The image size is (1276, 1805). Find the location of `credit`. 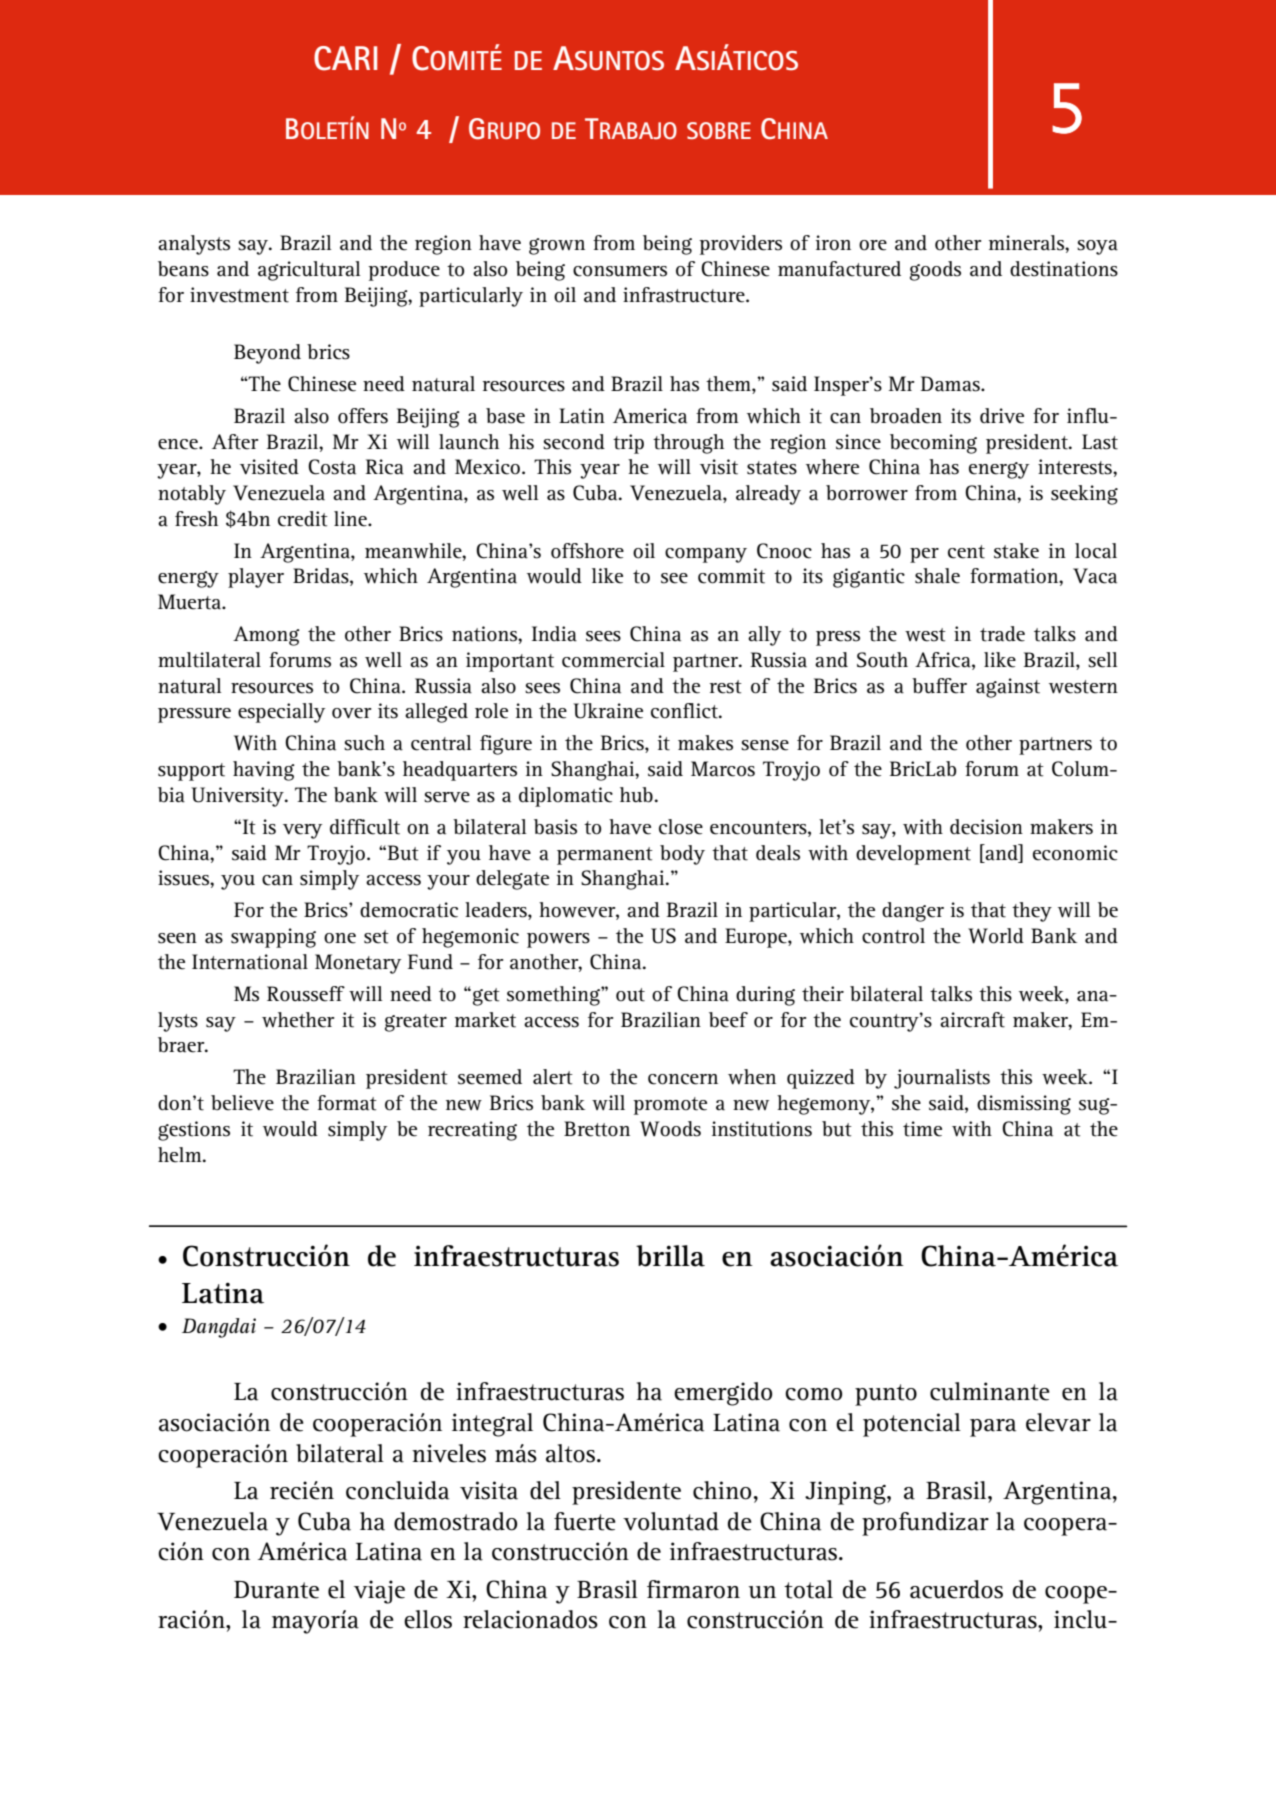

credit is located at coordinates (303, 519).
